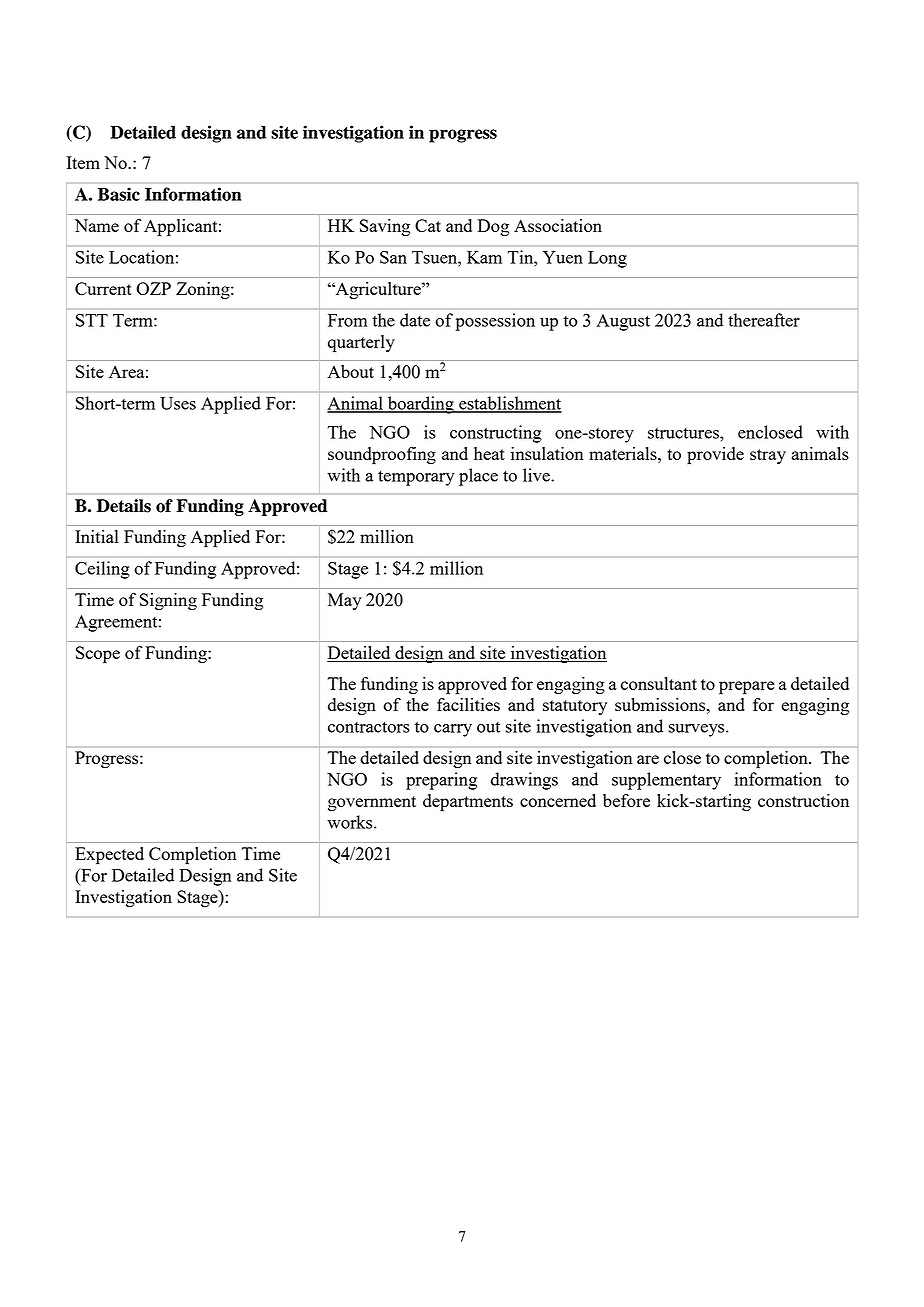 The width and height of the page is (924, 1307). I want to click on Association, so click(558, 225).
